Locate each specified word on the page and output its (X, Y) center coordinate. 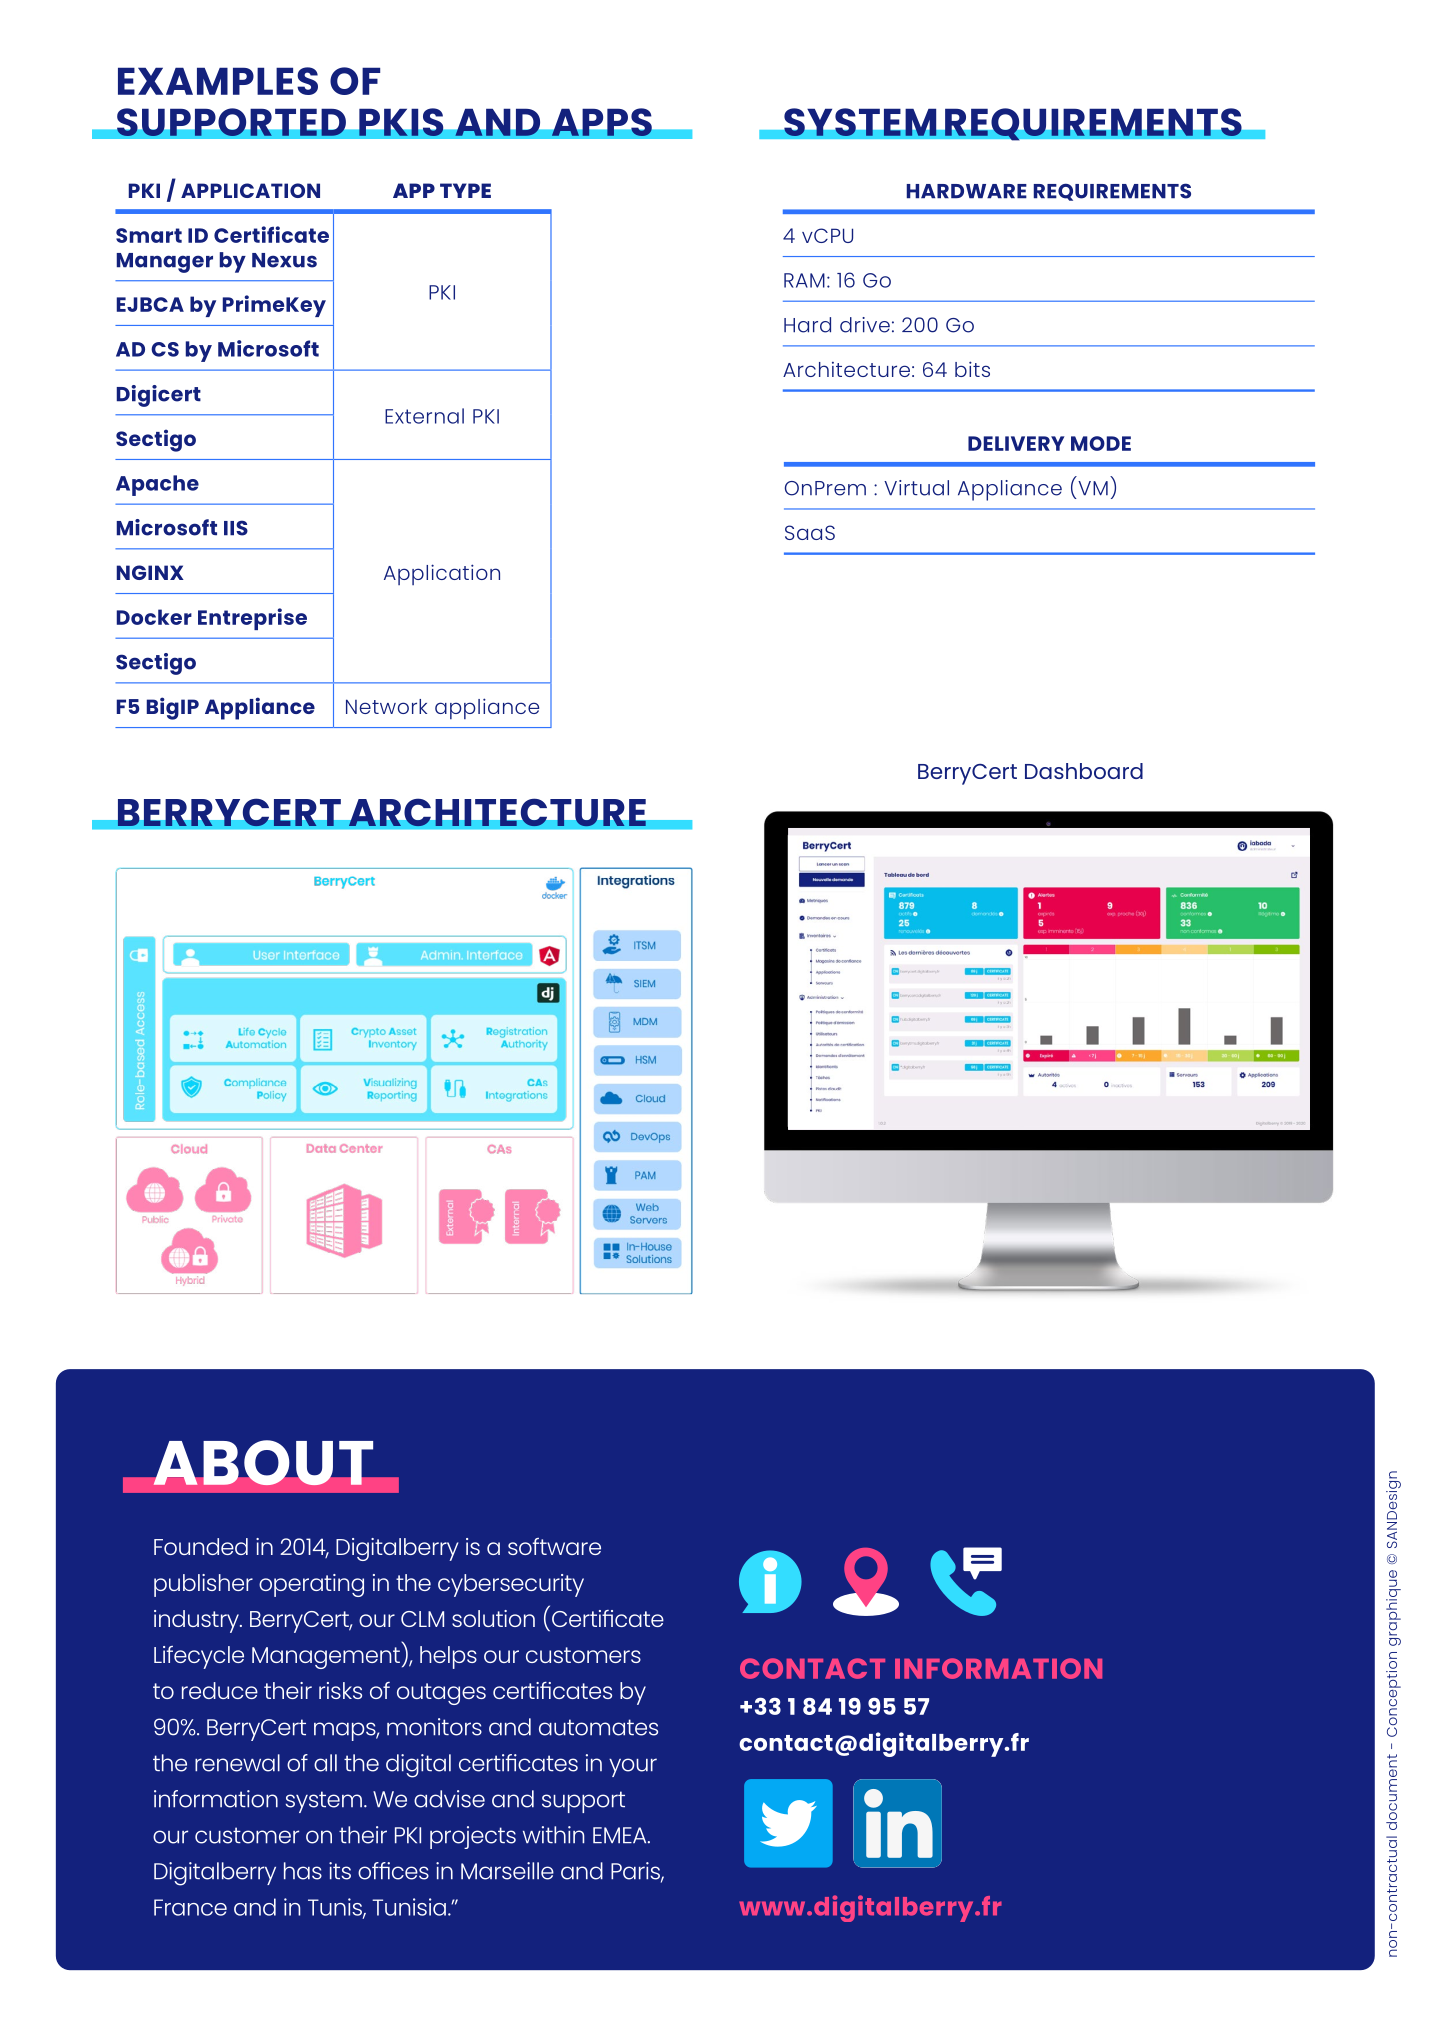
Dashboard (1084, 771)
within (554, 1835)
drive (865, 325)
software (554, 1546)
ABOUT (263, 1463)
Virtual (916, 488)
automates (598, 1727)
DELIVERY (1016, 443)
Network (386, 706)
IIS (236, 528)
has (303, 1871)
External (424, 416)
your (633, 1767)
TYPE (465, 190)
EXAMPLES (218, 81)
